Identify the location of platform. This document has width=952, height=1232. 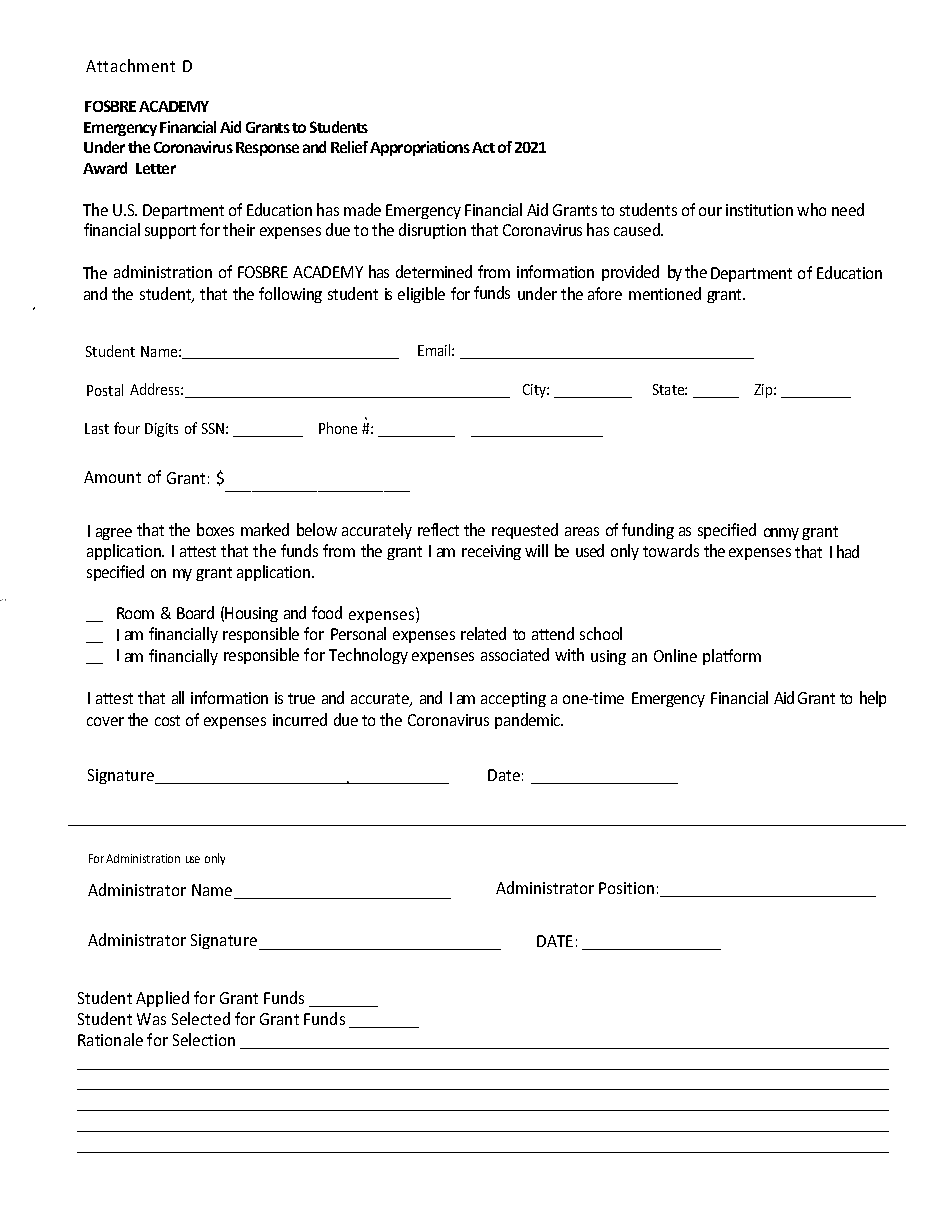
(732, 657).
